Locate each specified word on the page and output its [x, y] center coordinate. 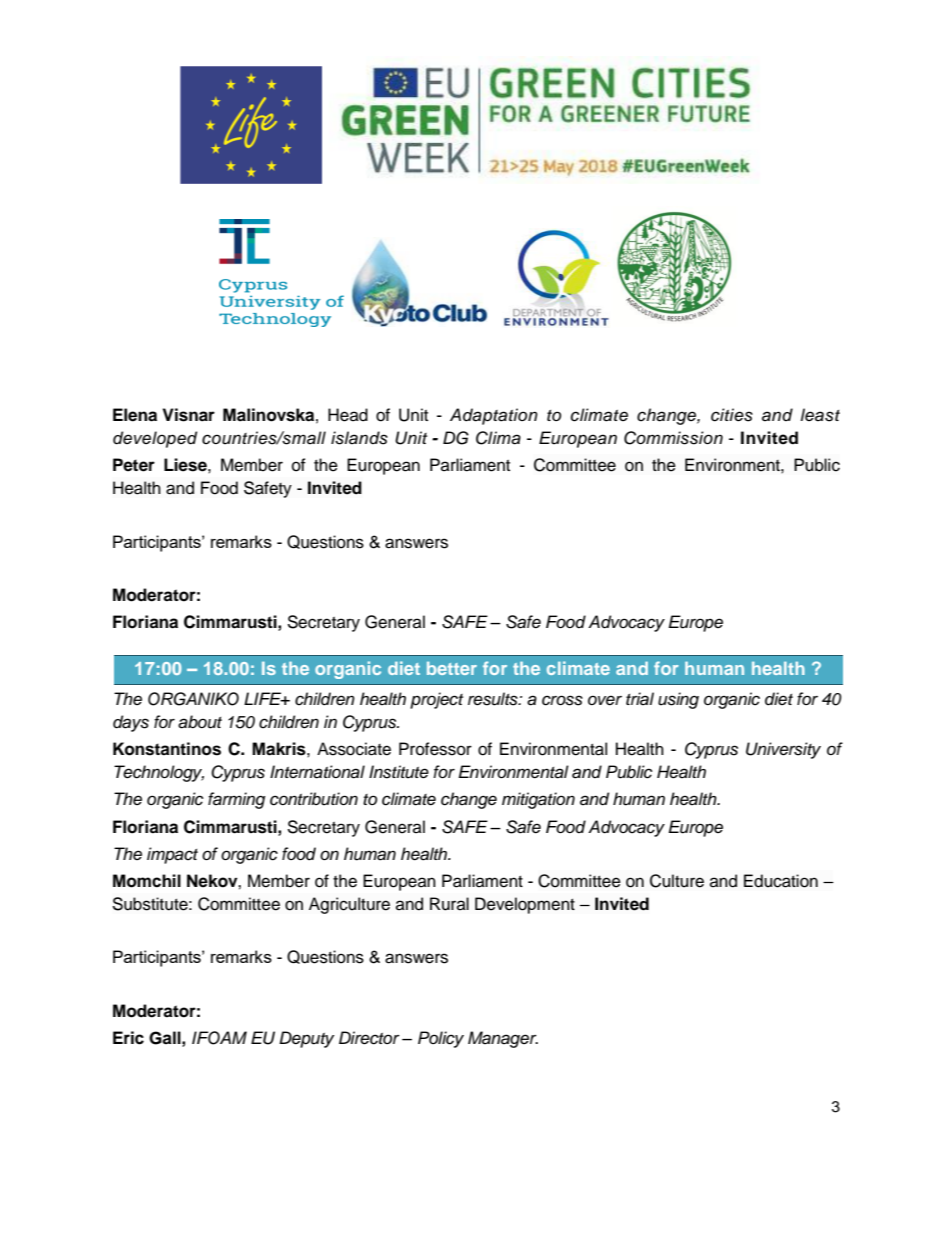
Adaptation [494, 416]
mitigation [538, 800]
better [452, 668]
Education [781, 881]
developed [155, 439]
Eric [128, 1038]
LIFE [264, 698]
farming [236, 800]
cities [732, 415]
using [678, 700]
